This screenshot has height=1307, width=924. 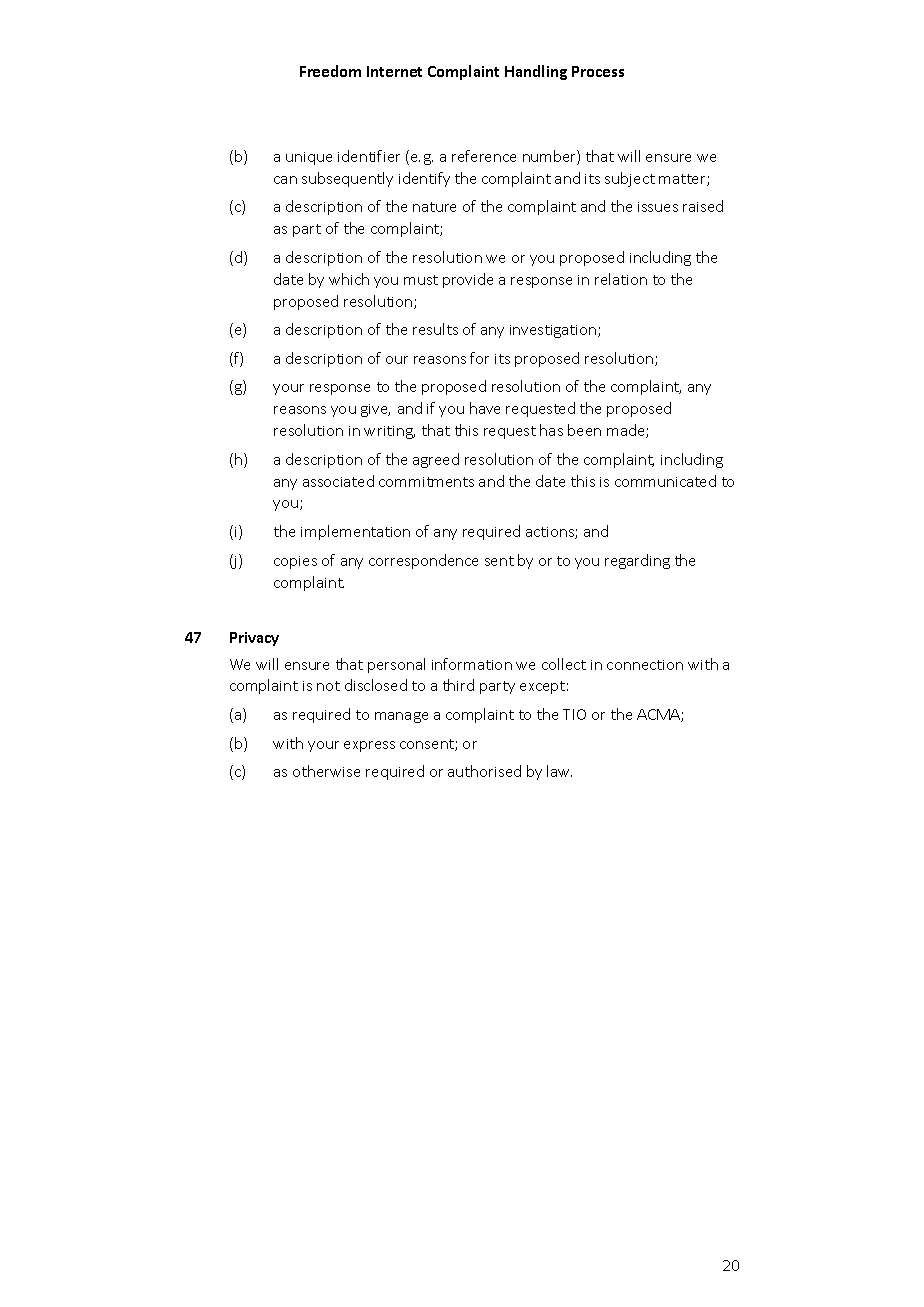 I want to click on otherwise, so click(x=326, y=771).
